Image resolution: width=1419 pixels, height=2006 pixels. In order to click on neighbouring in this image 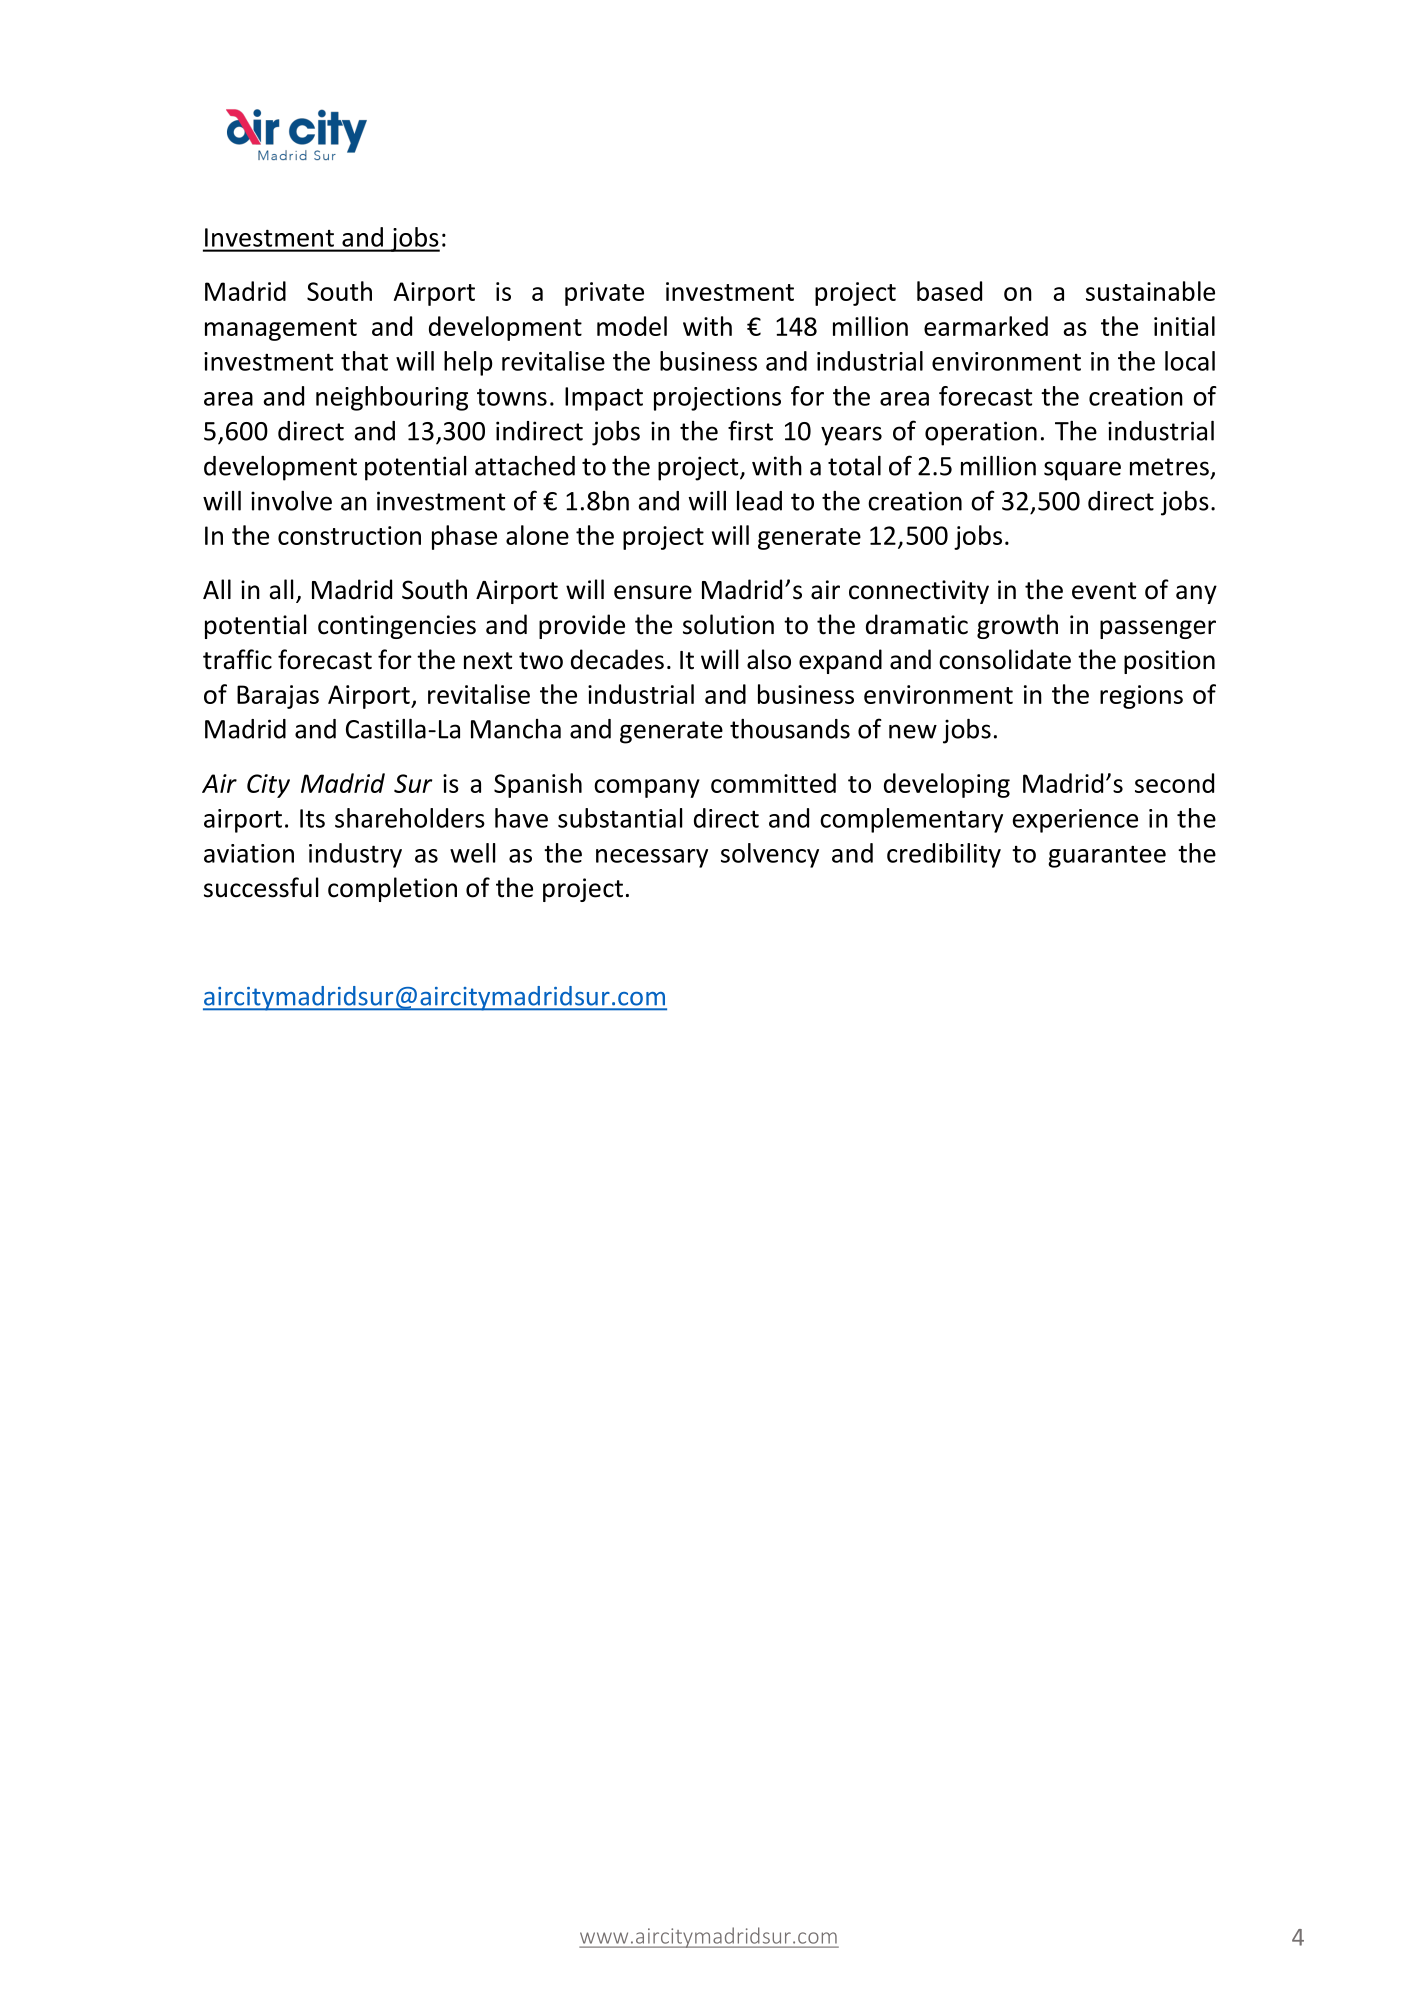, I will do `click(392, 398)`.
